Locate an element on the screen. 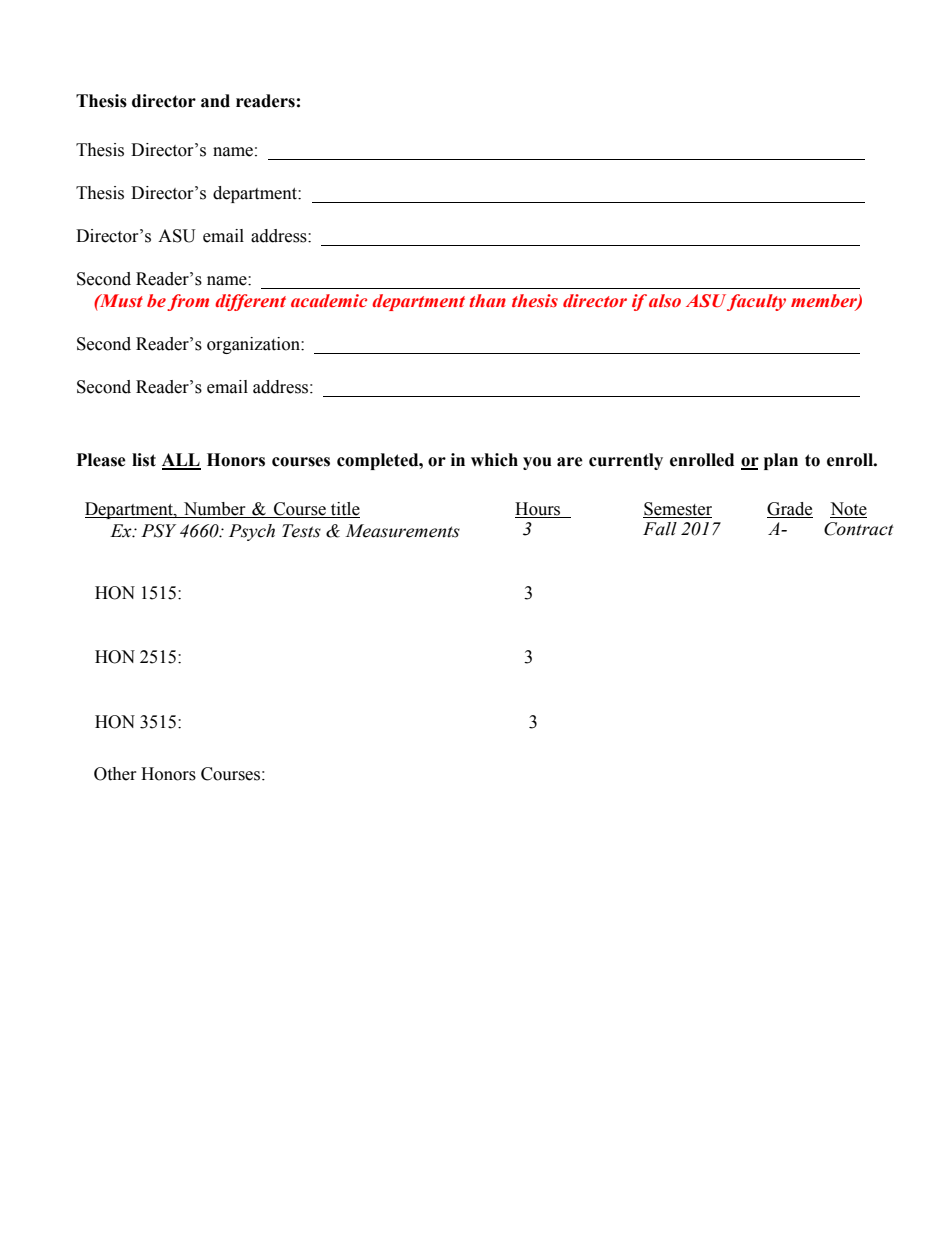 The width and height of the screenshot is (952, 1233). than is located at coordinates (487, 300).
